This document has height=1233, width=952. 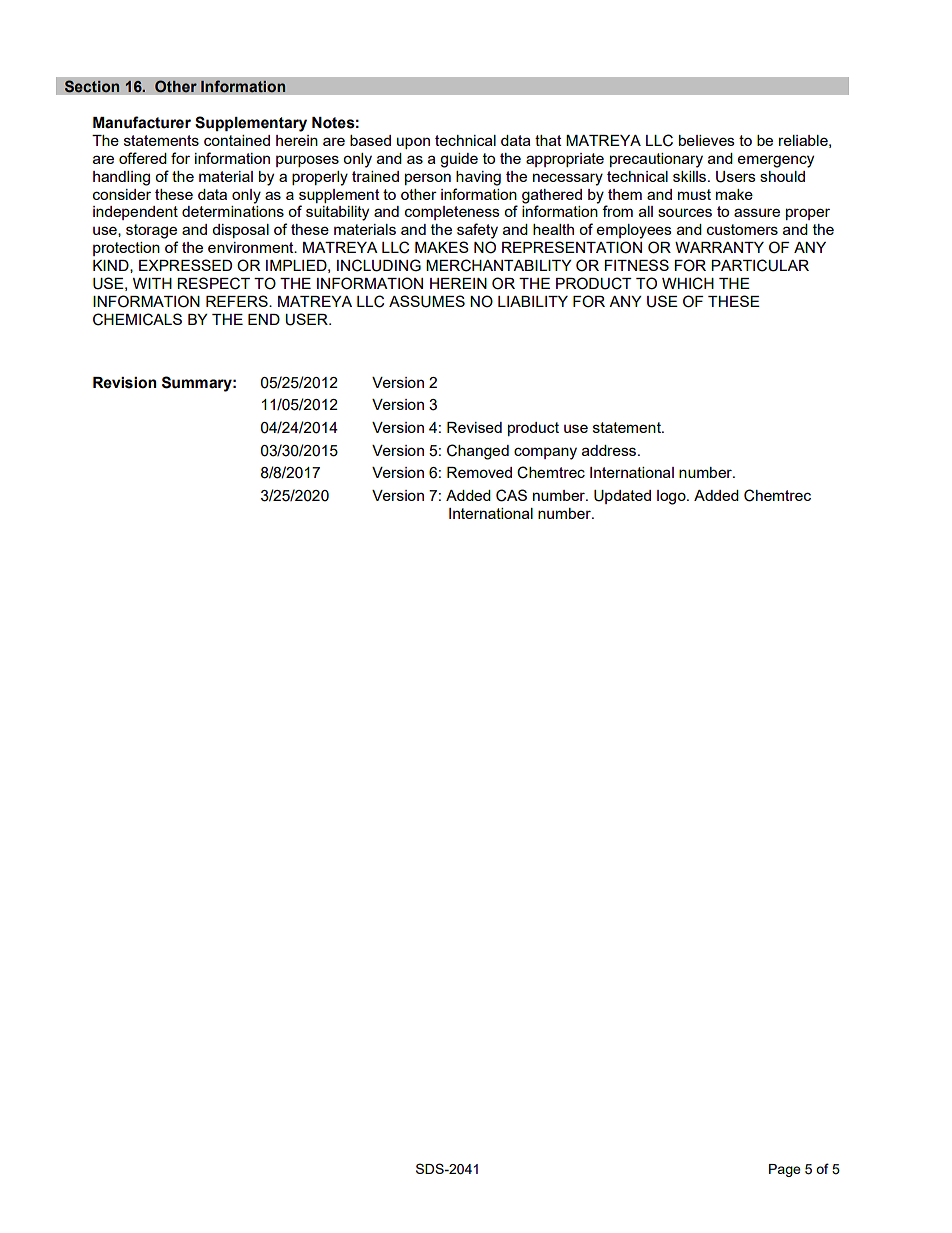 I want to click on contained, so click(x=237, y=140).
